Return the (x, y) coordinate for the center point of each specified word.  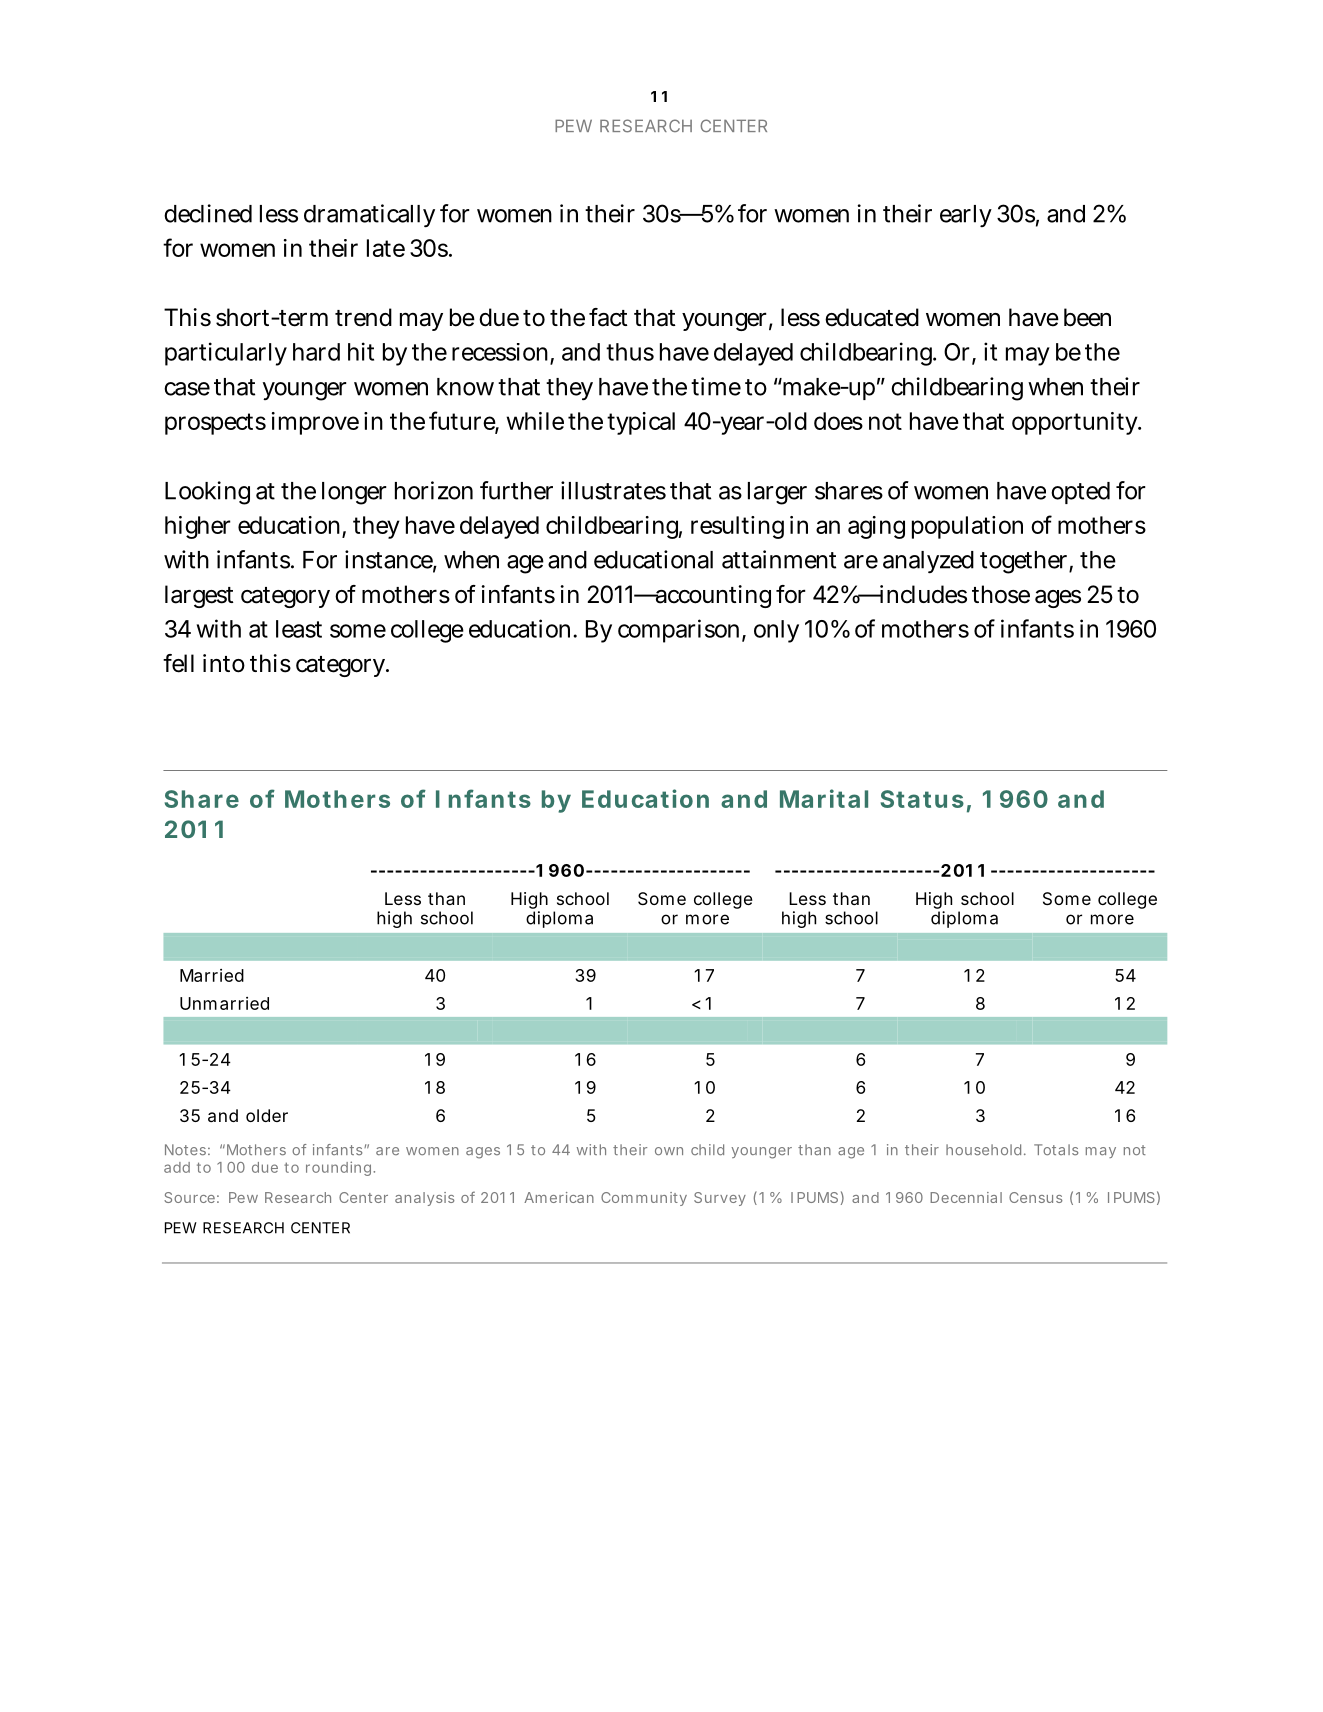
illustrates (613, 490)
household (983, 1150)
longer (354, 493)
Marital (824, 798)
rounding (340, 1168)
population (967, 527)
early (966, 216)
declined (208, 213)
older (267, 1115)
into (224, 663)
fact (608, 317)
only (776, 631)
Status (922, 799)
